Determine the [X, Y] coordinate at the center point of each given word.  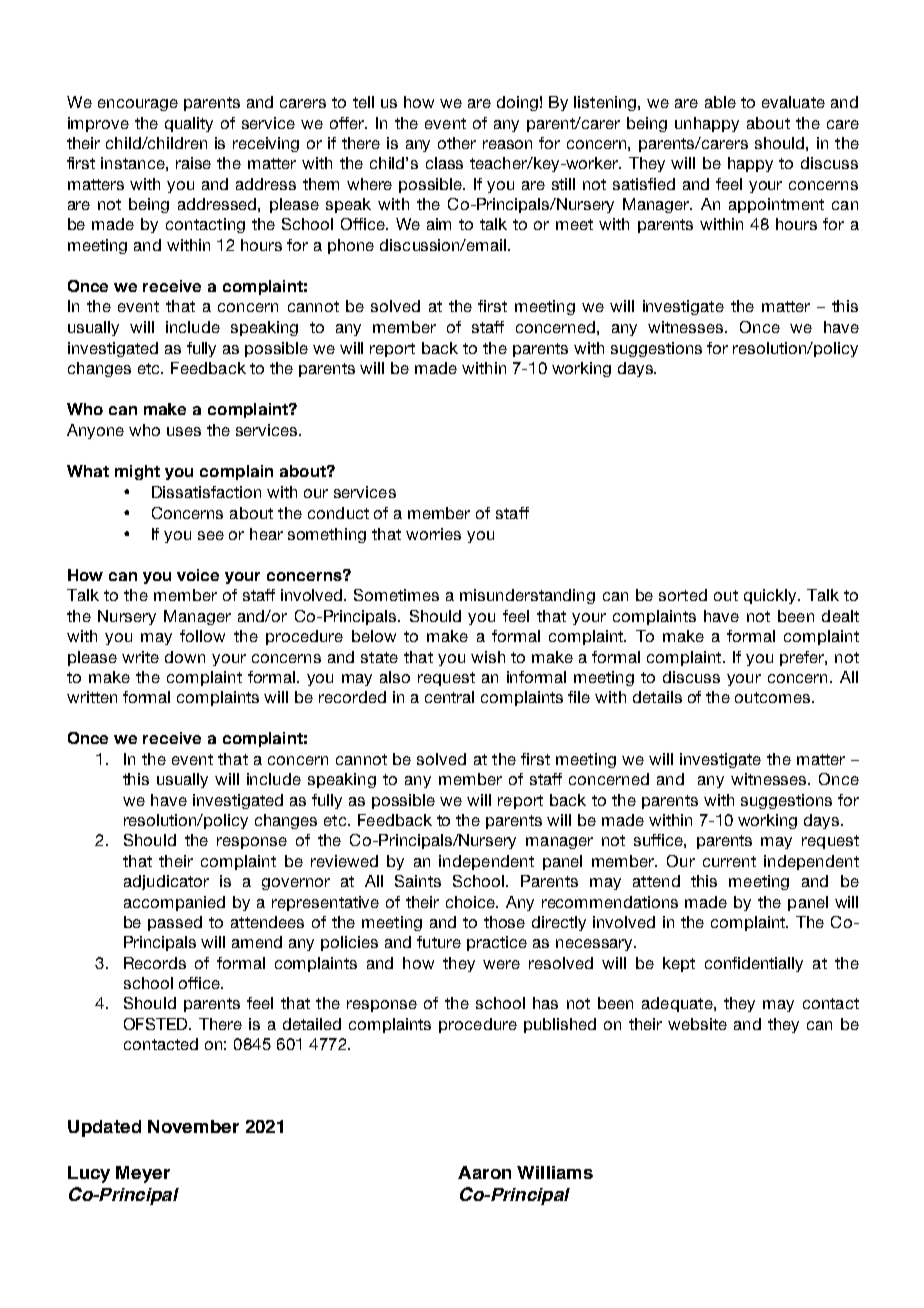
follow [202, 636]
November [193, 1126]
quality [189, 124]
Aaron [484, 1172]
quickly [771, 596]
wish [488, 657]
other [457, 143]
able [720, 102]
